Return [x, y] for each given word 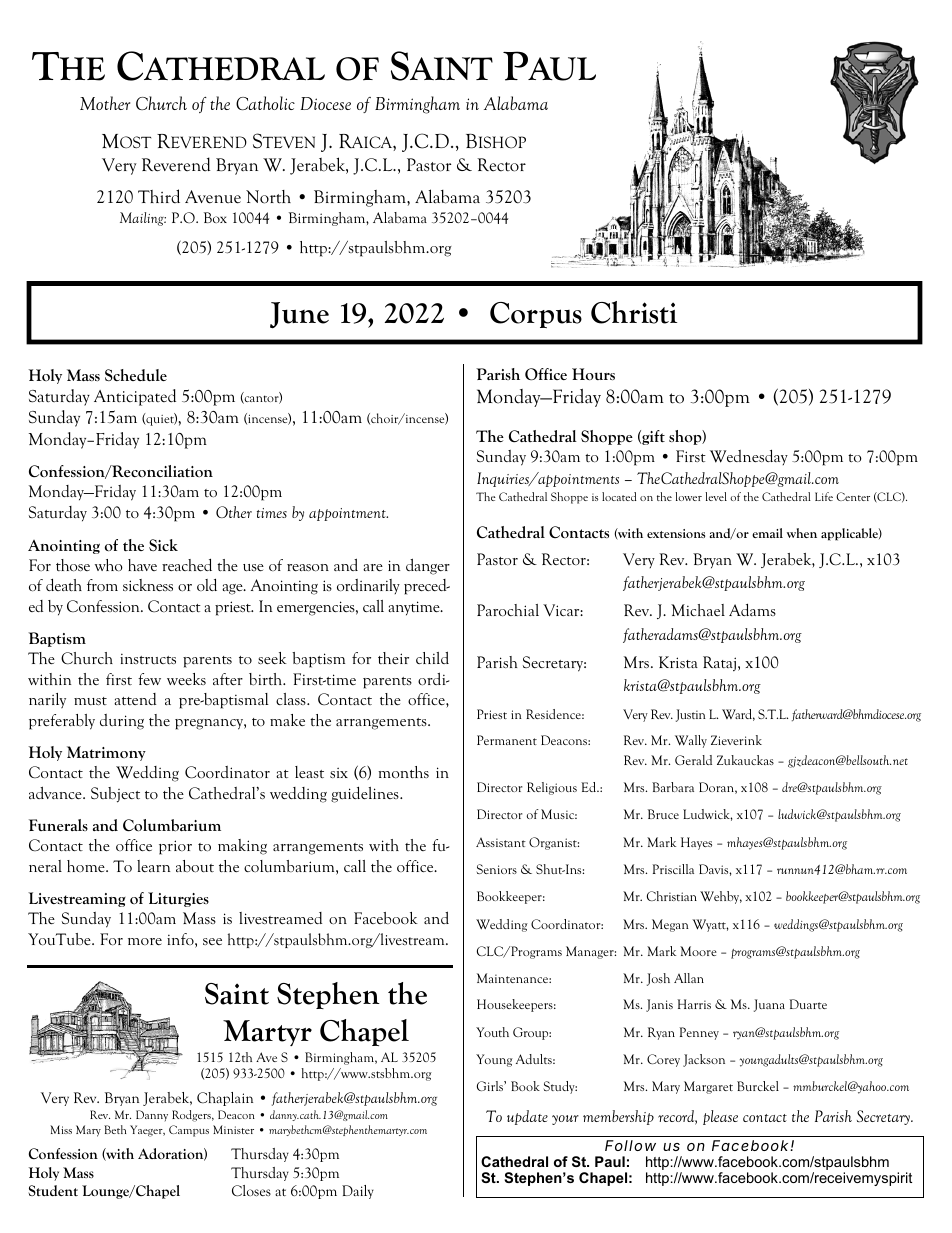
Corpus [536, 315]
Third [159, 196]
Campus [189, 1131]
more [145, 941]
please [720, 1117]
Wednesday [749, 457]
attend [135, 699]
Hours [593, 374]
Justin [691, 715]
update [527, 1117]
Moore [698, 951]
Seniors [497, 869]
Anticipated [135, 397]
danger [428, 566]
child [432, 657]
